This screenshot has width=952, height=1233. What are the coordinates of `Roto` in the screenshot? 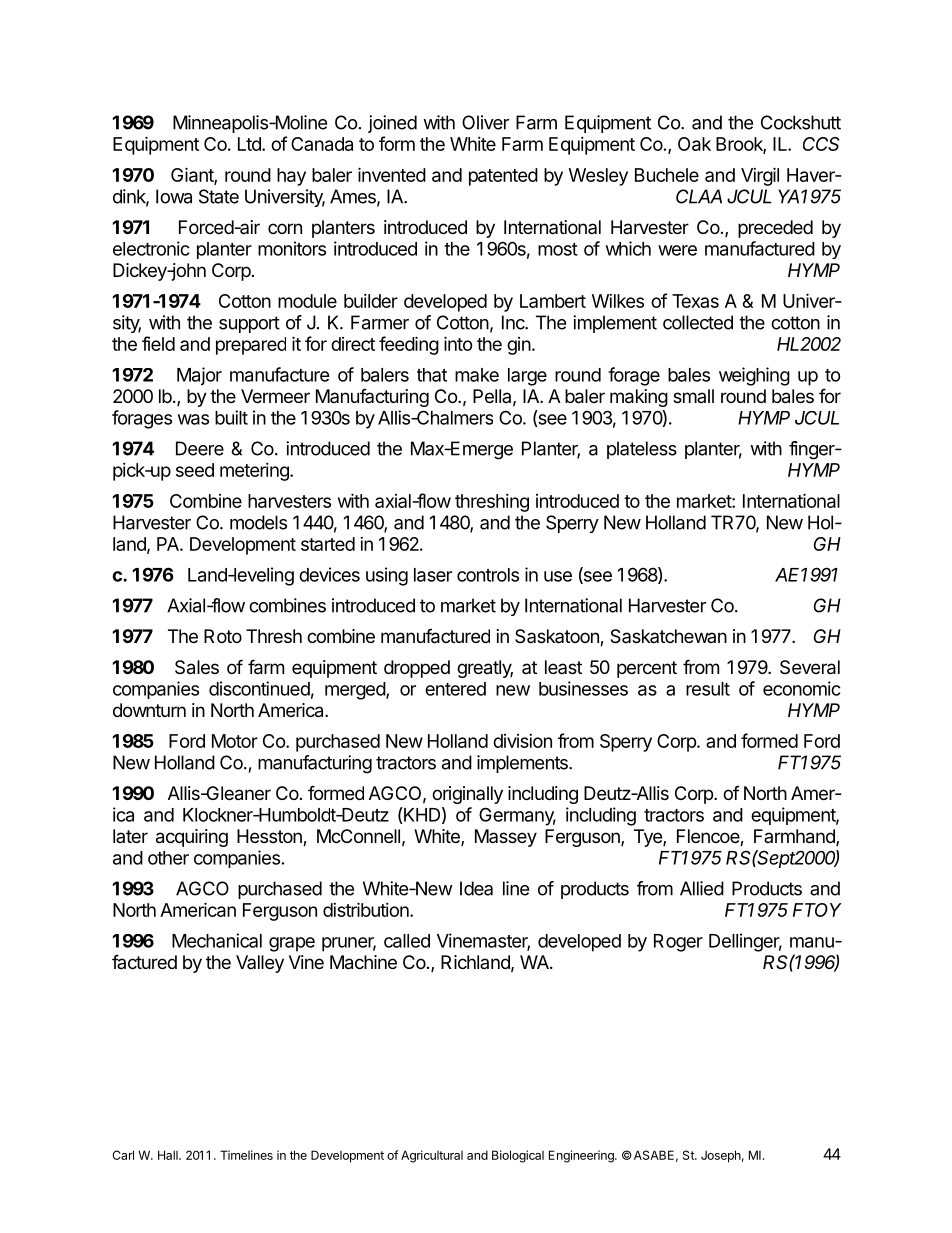 It's located at (223, 636).
